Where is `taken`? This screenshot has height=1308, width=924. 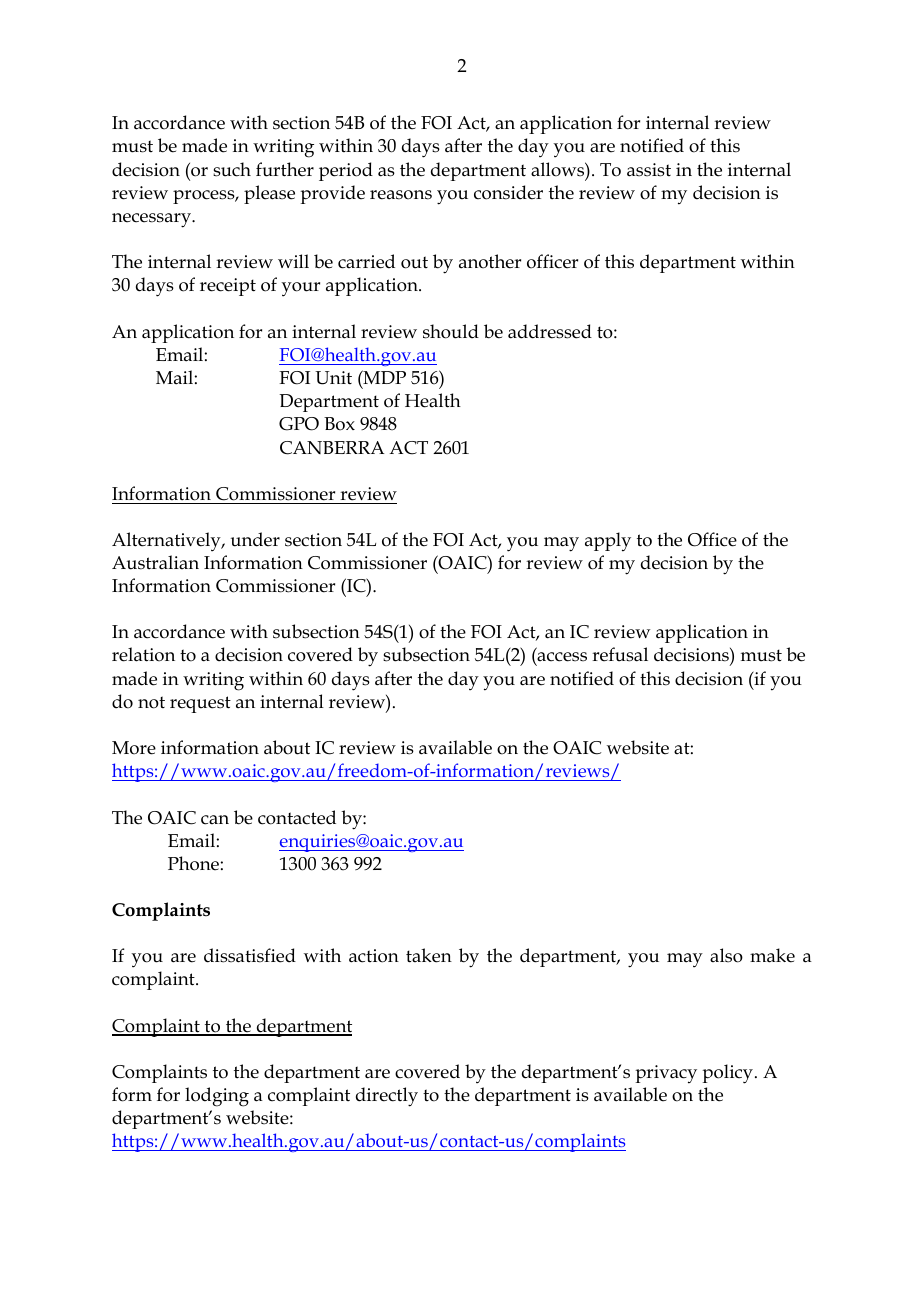 taken is located at coordinates (429, 955).
